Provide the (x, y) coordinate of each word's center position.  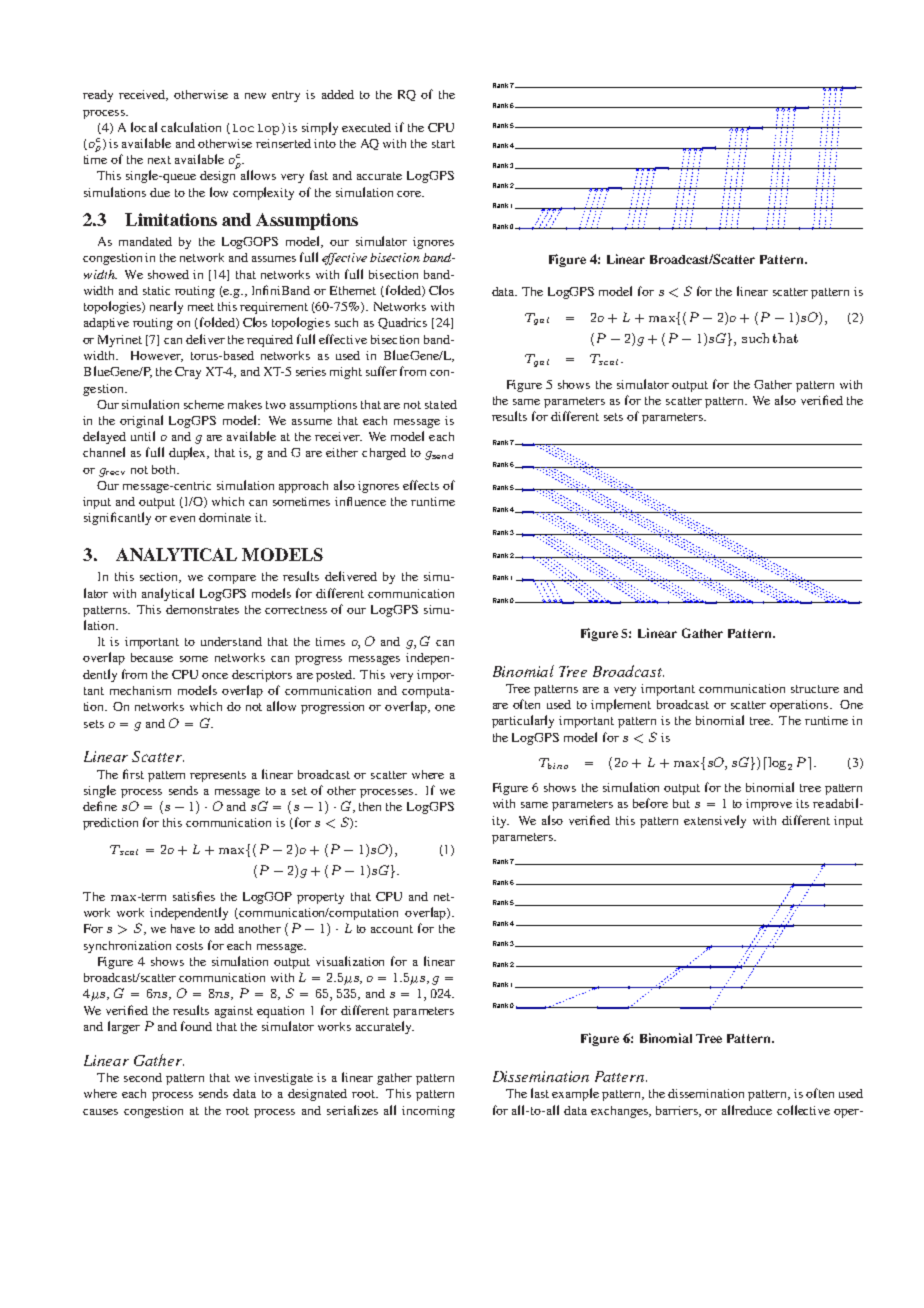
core (410, 194)
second (143, 1077)
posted (335, 676)
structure (815, 689)
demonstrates (202, 609)
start (443, 144)
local (144, 127)
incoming (428, 1112)
